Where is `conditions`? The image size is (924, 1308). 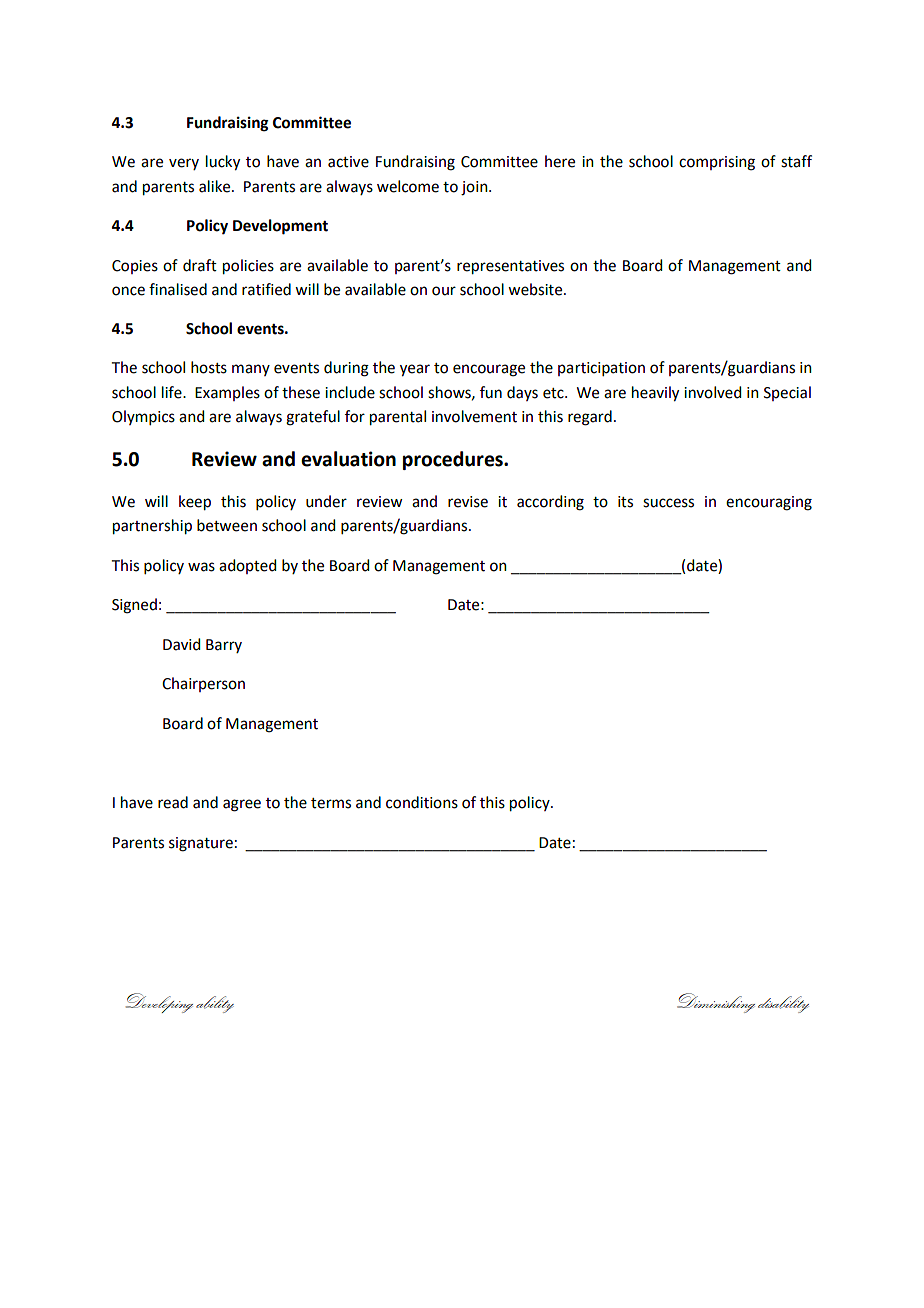
conditions is located at coordinates (422, 802).
